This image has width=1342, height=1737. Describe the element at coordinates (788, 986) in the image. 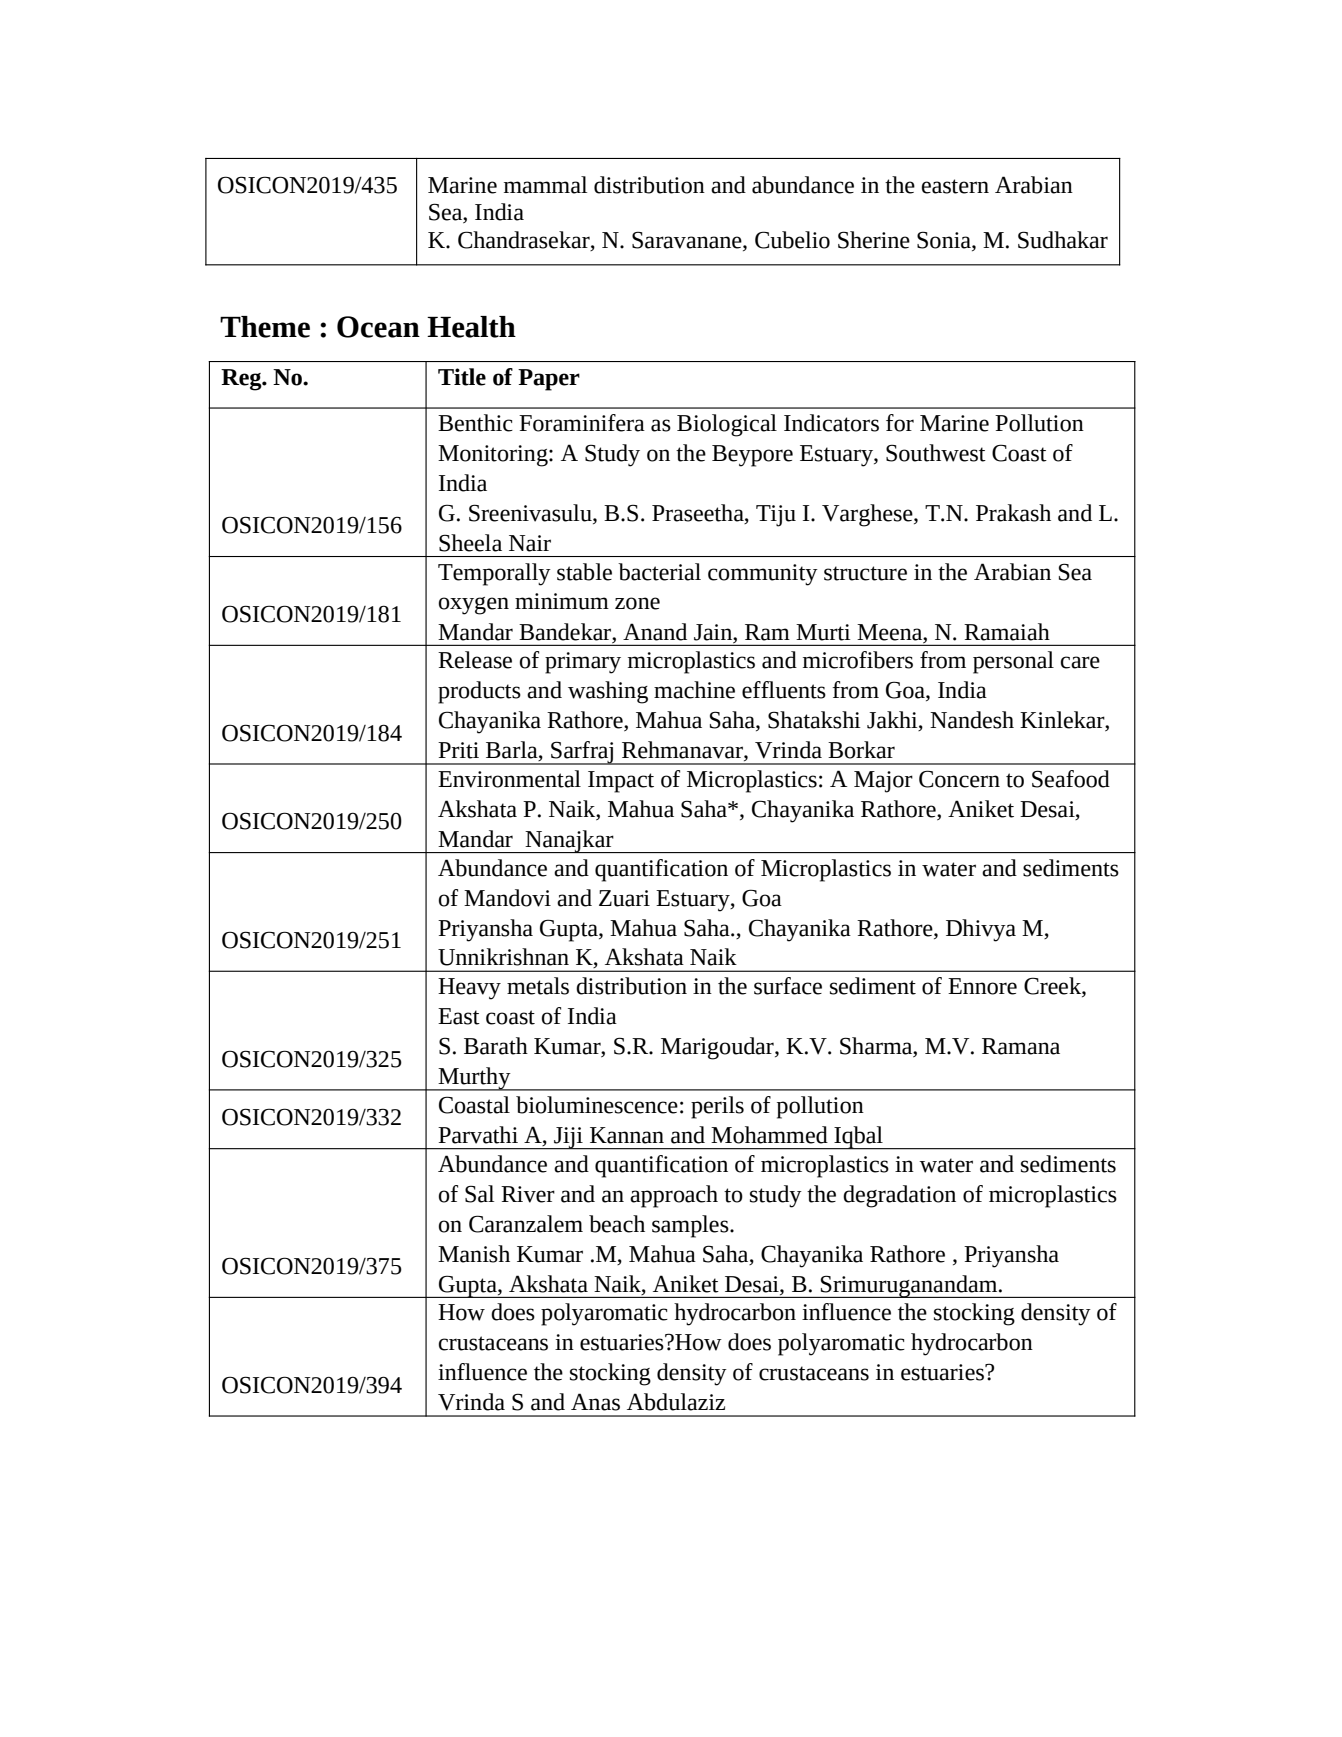

I see `surface` at that location.
